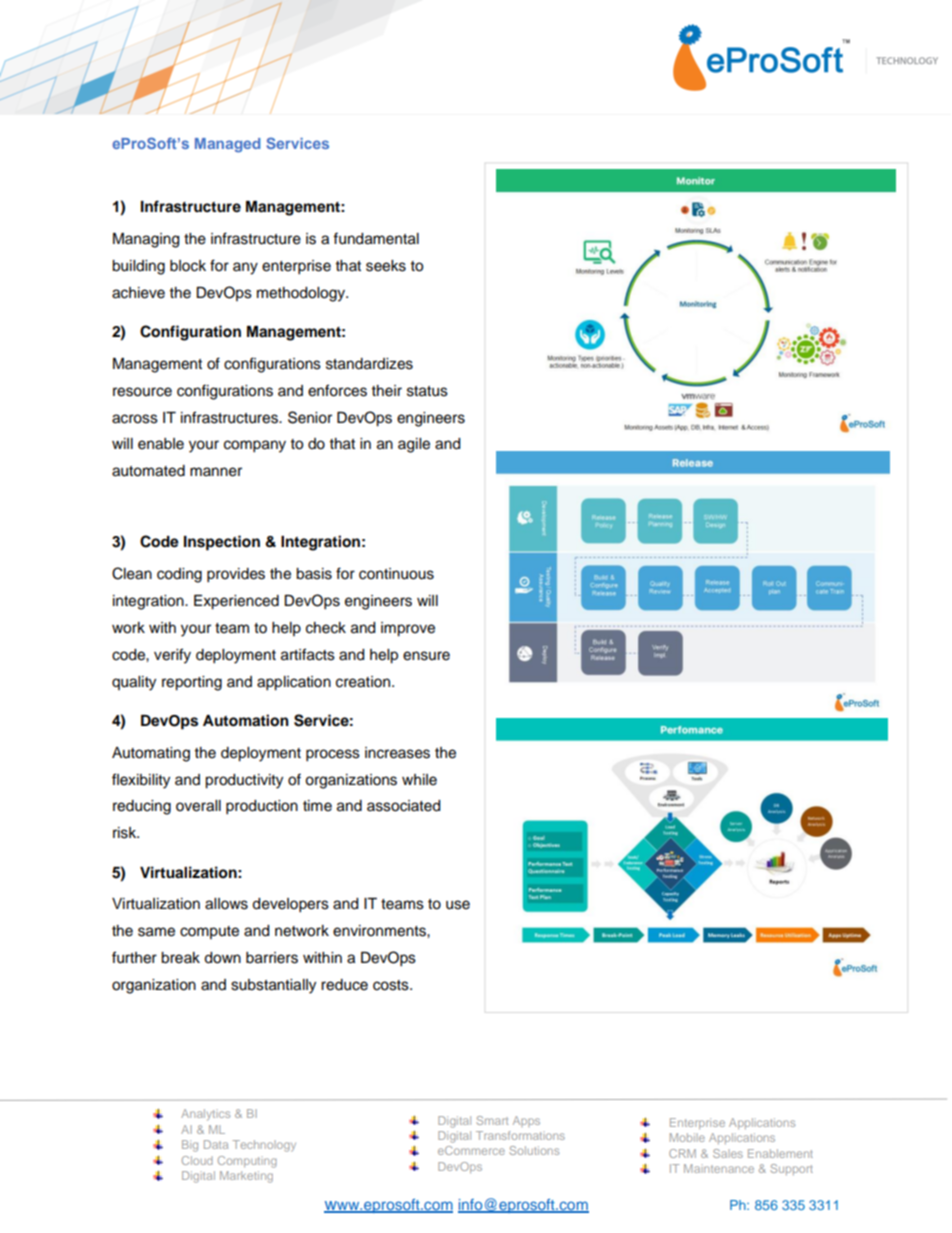 Image resolution: width=952 pixels, height=1233 pixels. I want to click on Managed, so click(227, 145).
